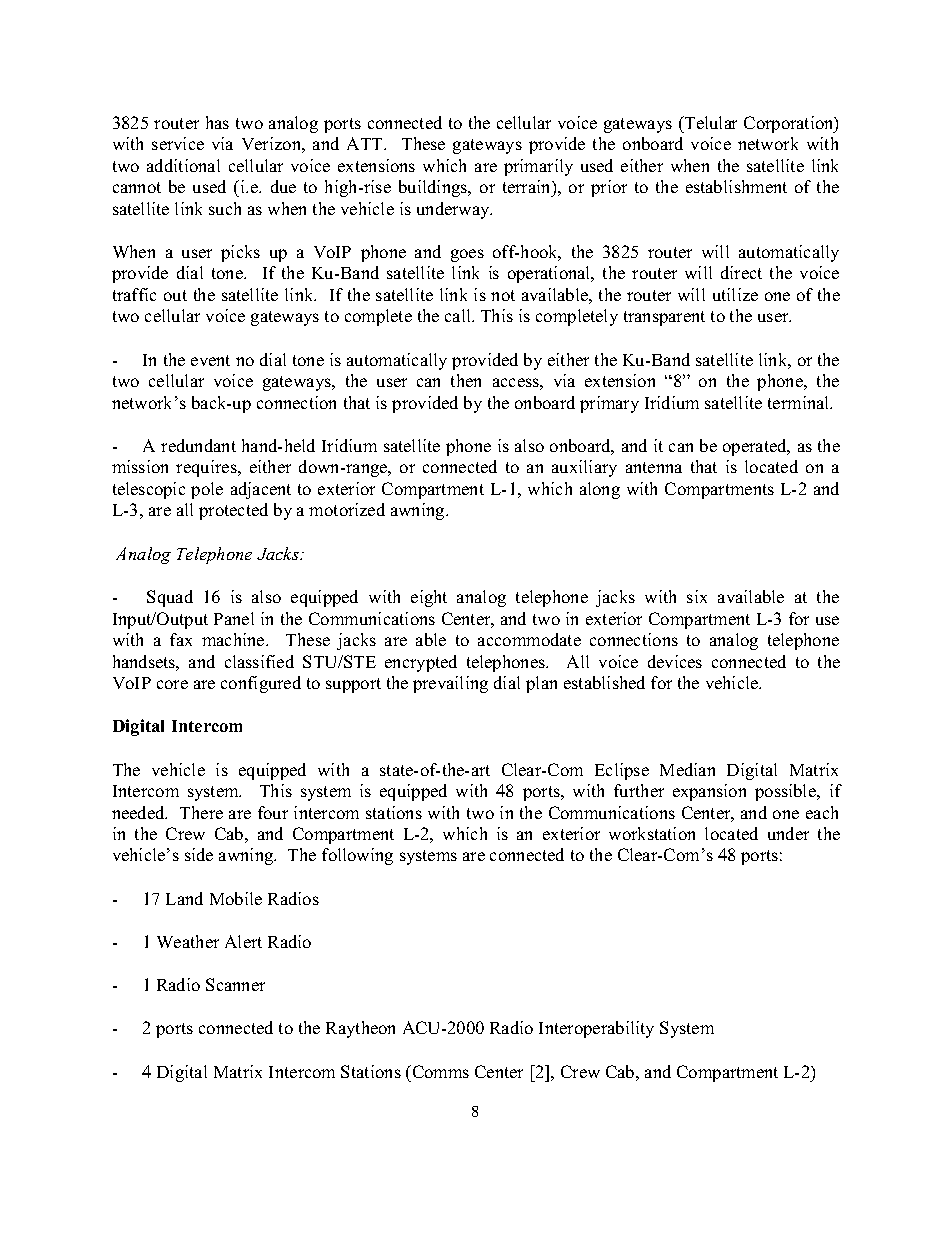 The width and height of the screenshot is (952, 1233). What do you see at coordinates (429, 598) in the screenshot?
I see `eight` at bounding box center [429, 598].
